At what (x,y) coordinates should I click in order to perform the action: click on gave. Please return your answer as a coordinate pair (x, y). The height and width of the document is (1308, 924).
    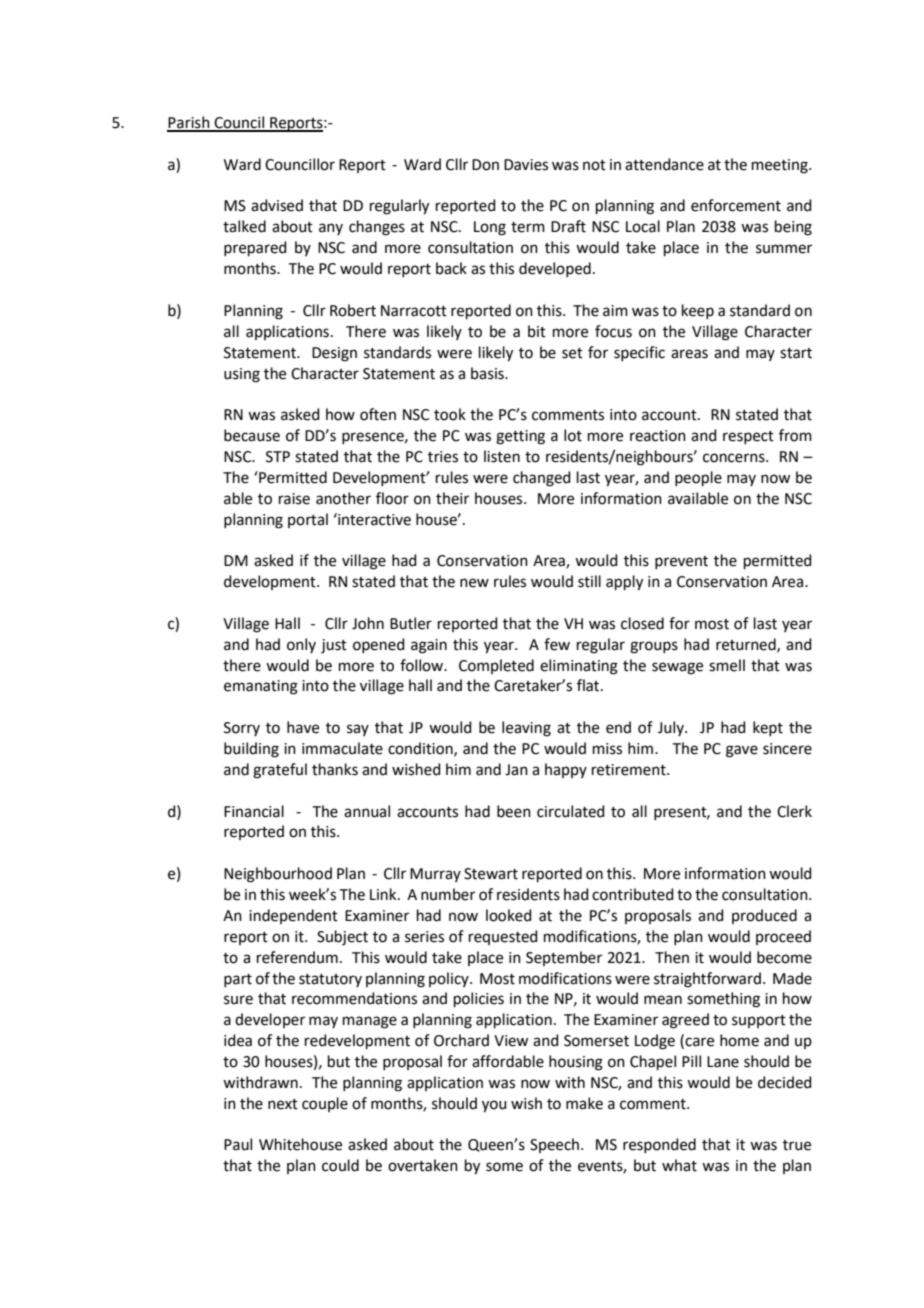
    Looking at the image, I should click on (742, 751).
